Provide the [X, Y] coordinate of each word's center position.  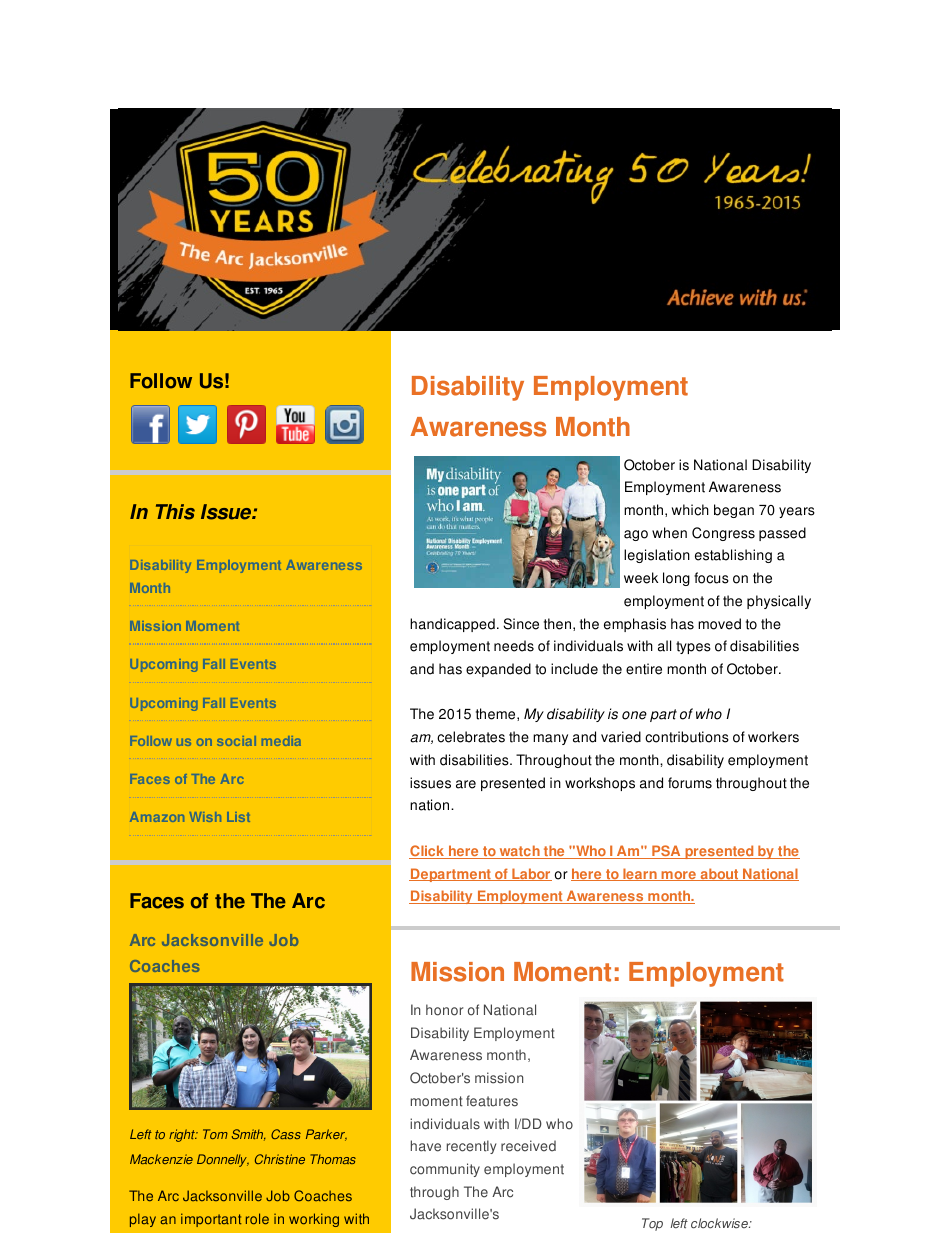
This [175, 512]
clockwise [720, 1223]
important [211, 1220]
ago [636, 535]
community [445, 1170]
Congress [723, 534]
